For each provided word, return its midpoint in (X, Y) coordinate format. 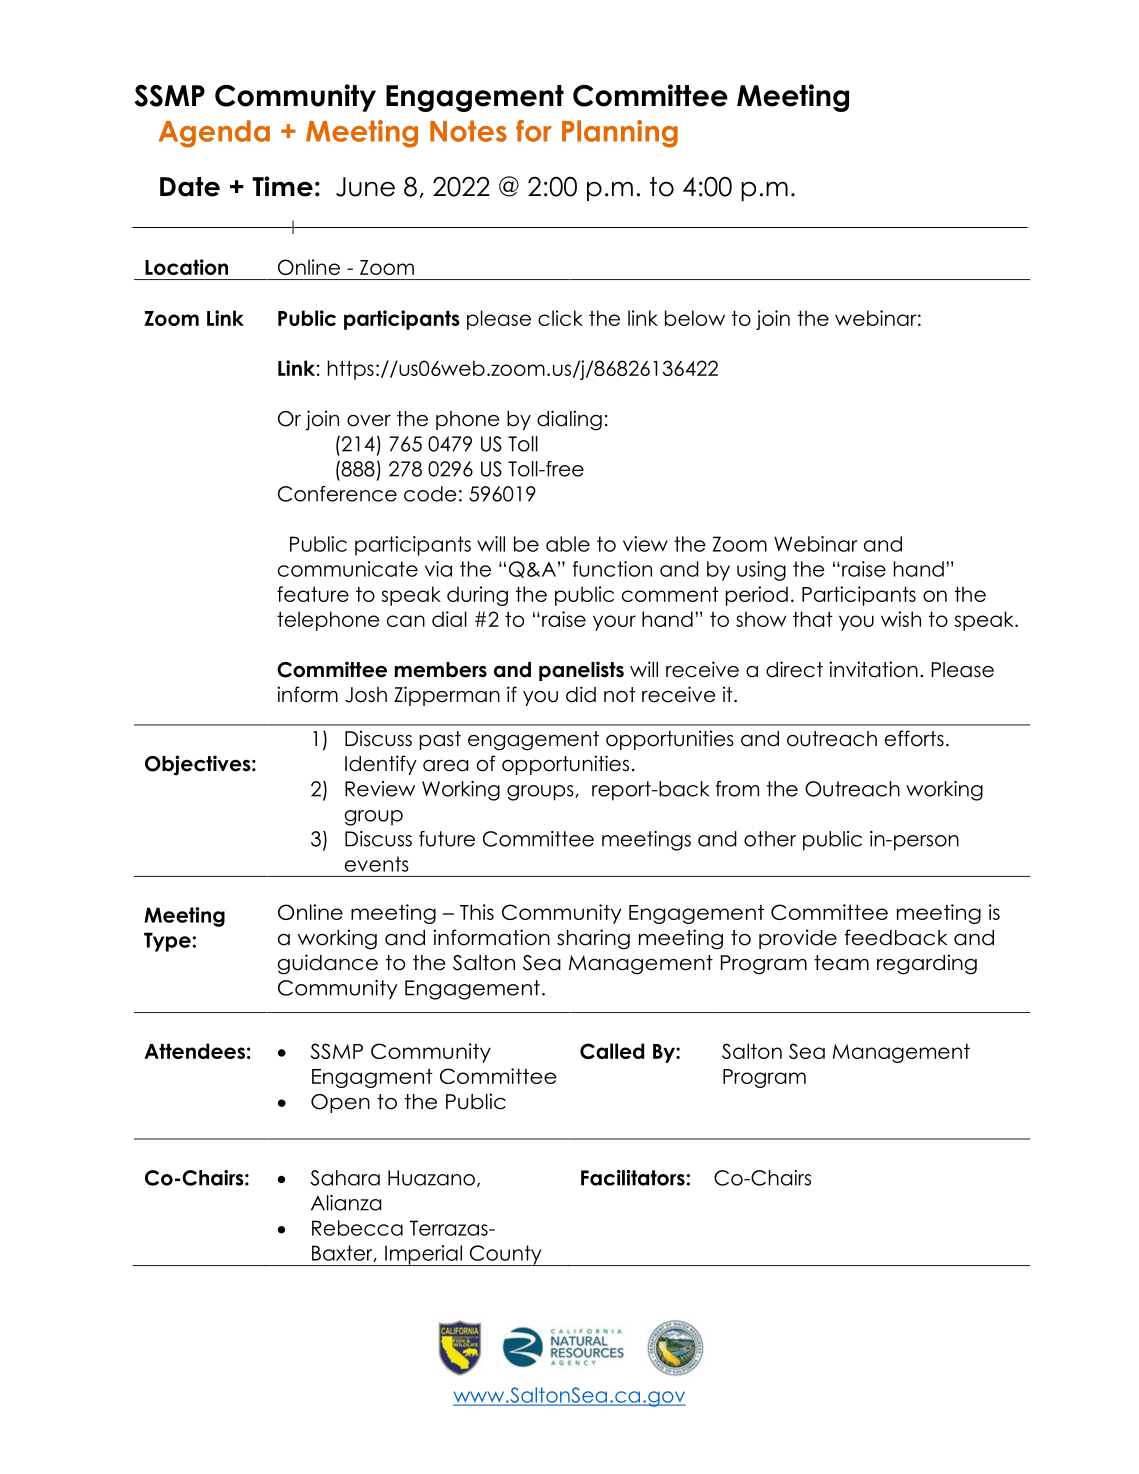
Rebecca (357, 1228)
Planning (620, 134)
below (695, 318)
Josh (366, 695)
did (581, 694)
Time (282, 186)
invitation (873, 669)
